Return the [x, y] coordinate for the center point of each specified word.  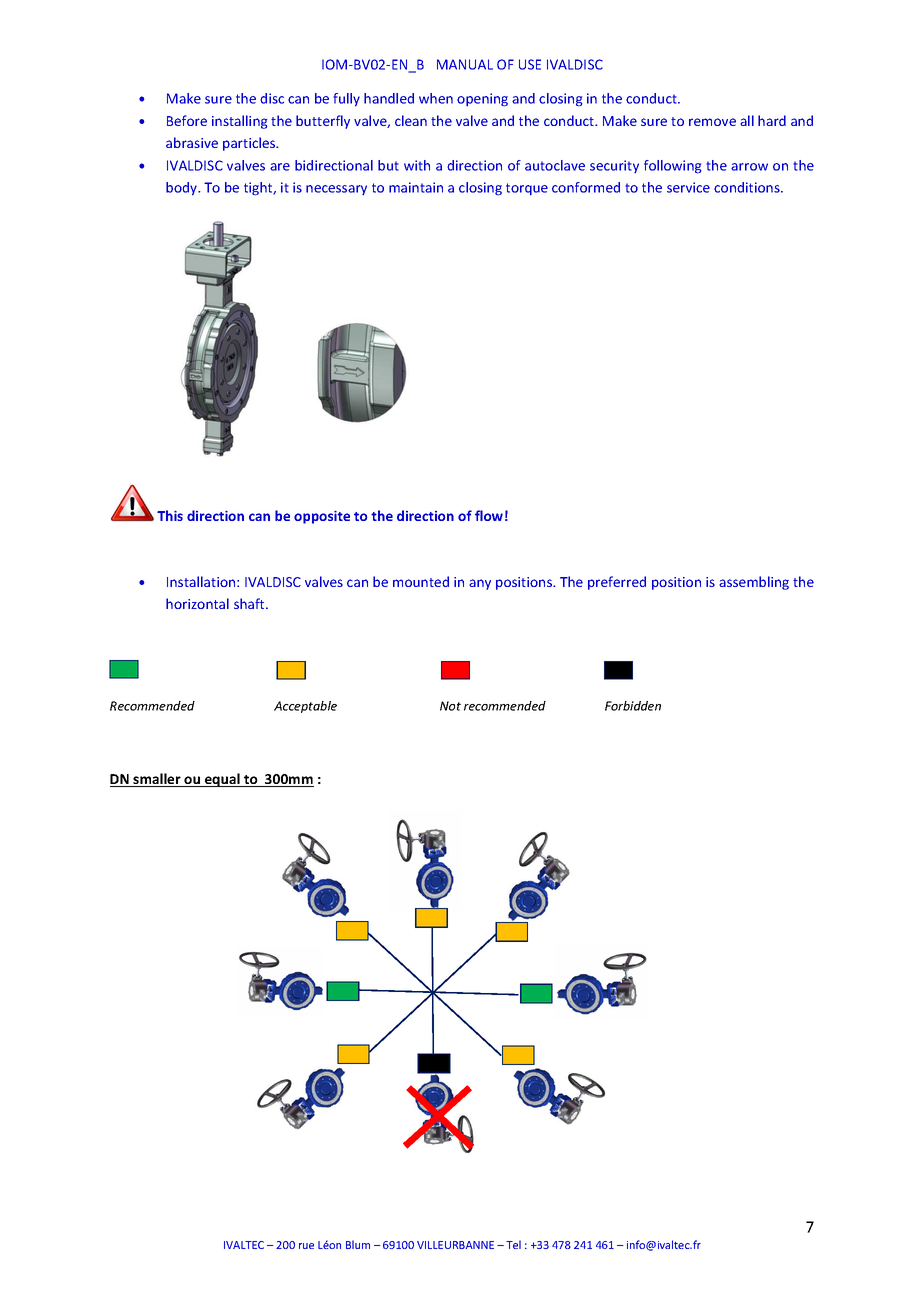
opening [482, 100]
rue [306, 1246]
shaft [250, 603]
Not [450, 706]
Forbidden [633, 706]
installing [240, 122]
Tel [513, 1244]
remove [712, 122]
